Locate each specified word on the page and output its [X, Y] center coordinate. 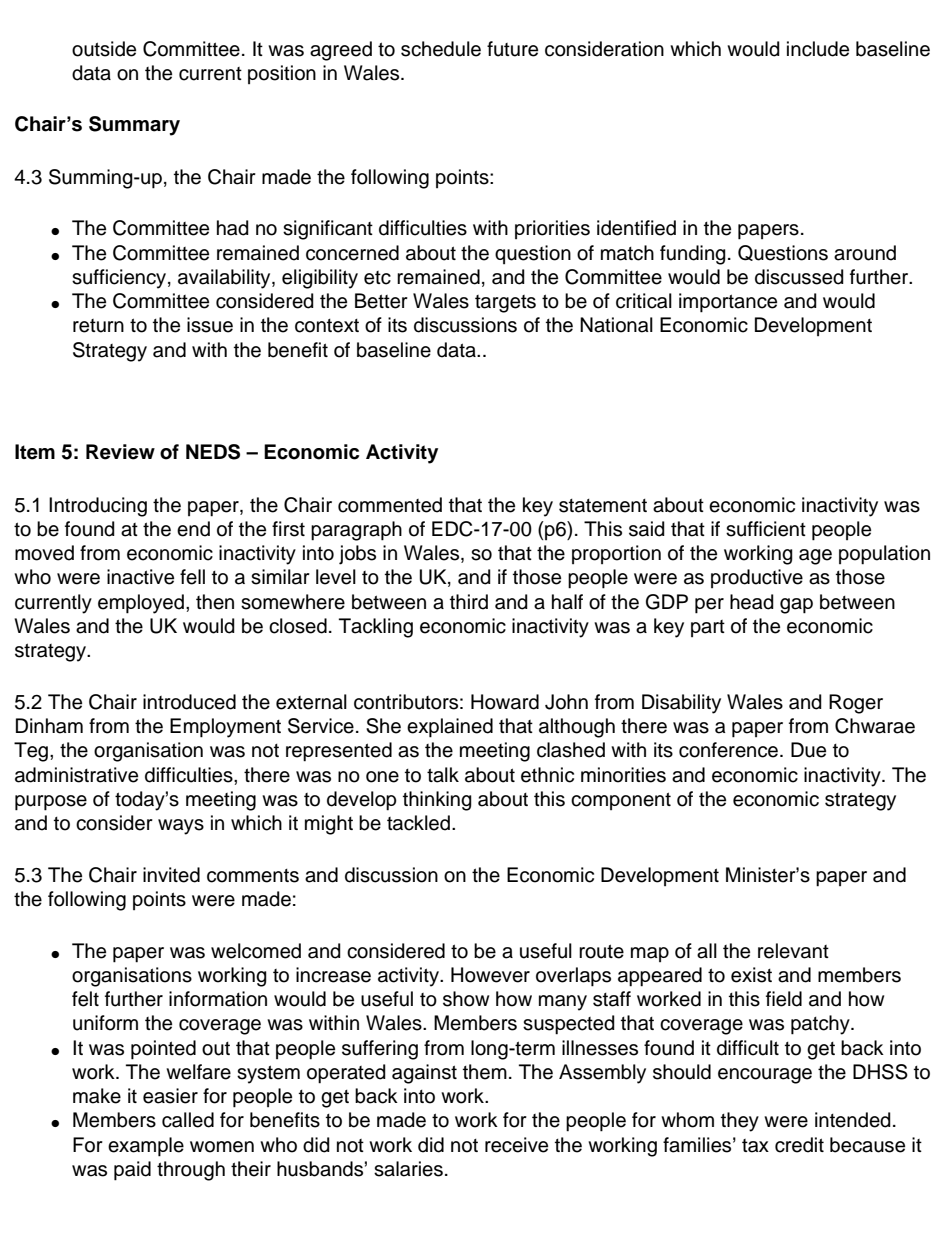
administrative [76, 775]
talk [443, 775]
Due [808, 750]
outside [104, 49]
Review [120, 452]
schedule [441, 49]
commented [390, 505]
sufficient [766, 529]
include [818, 49]
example [146, 1147]
